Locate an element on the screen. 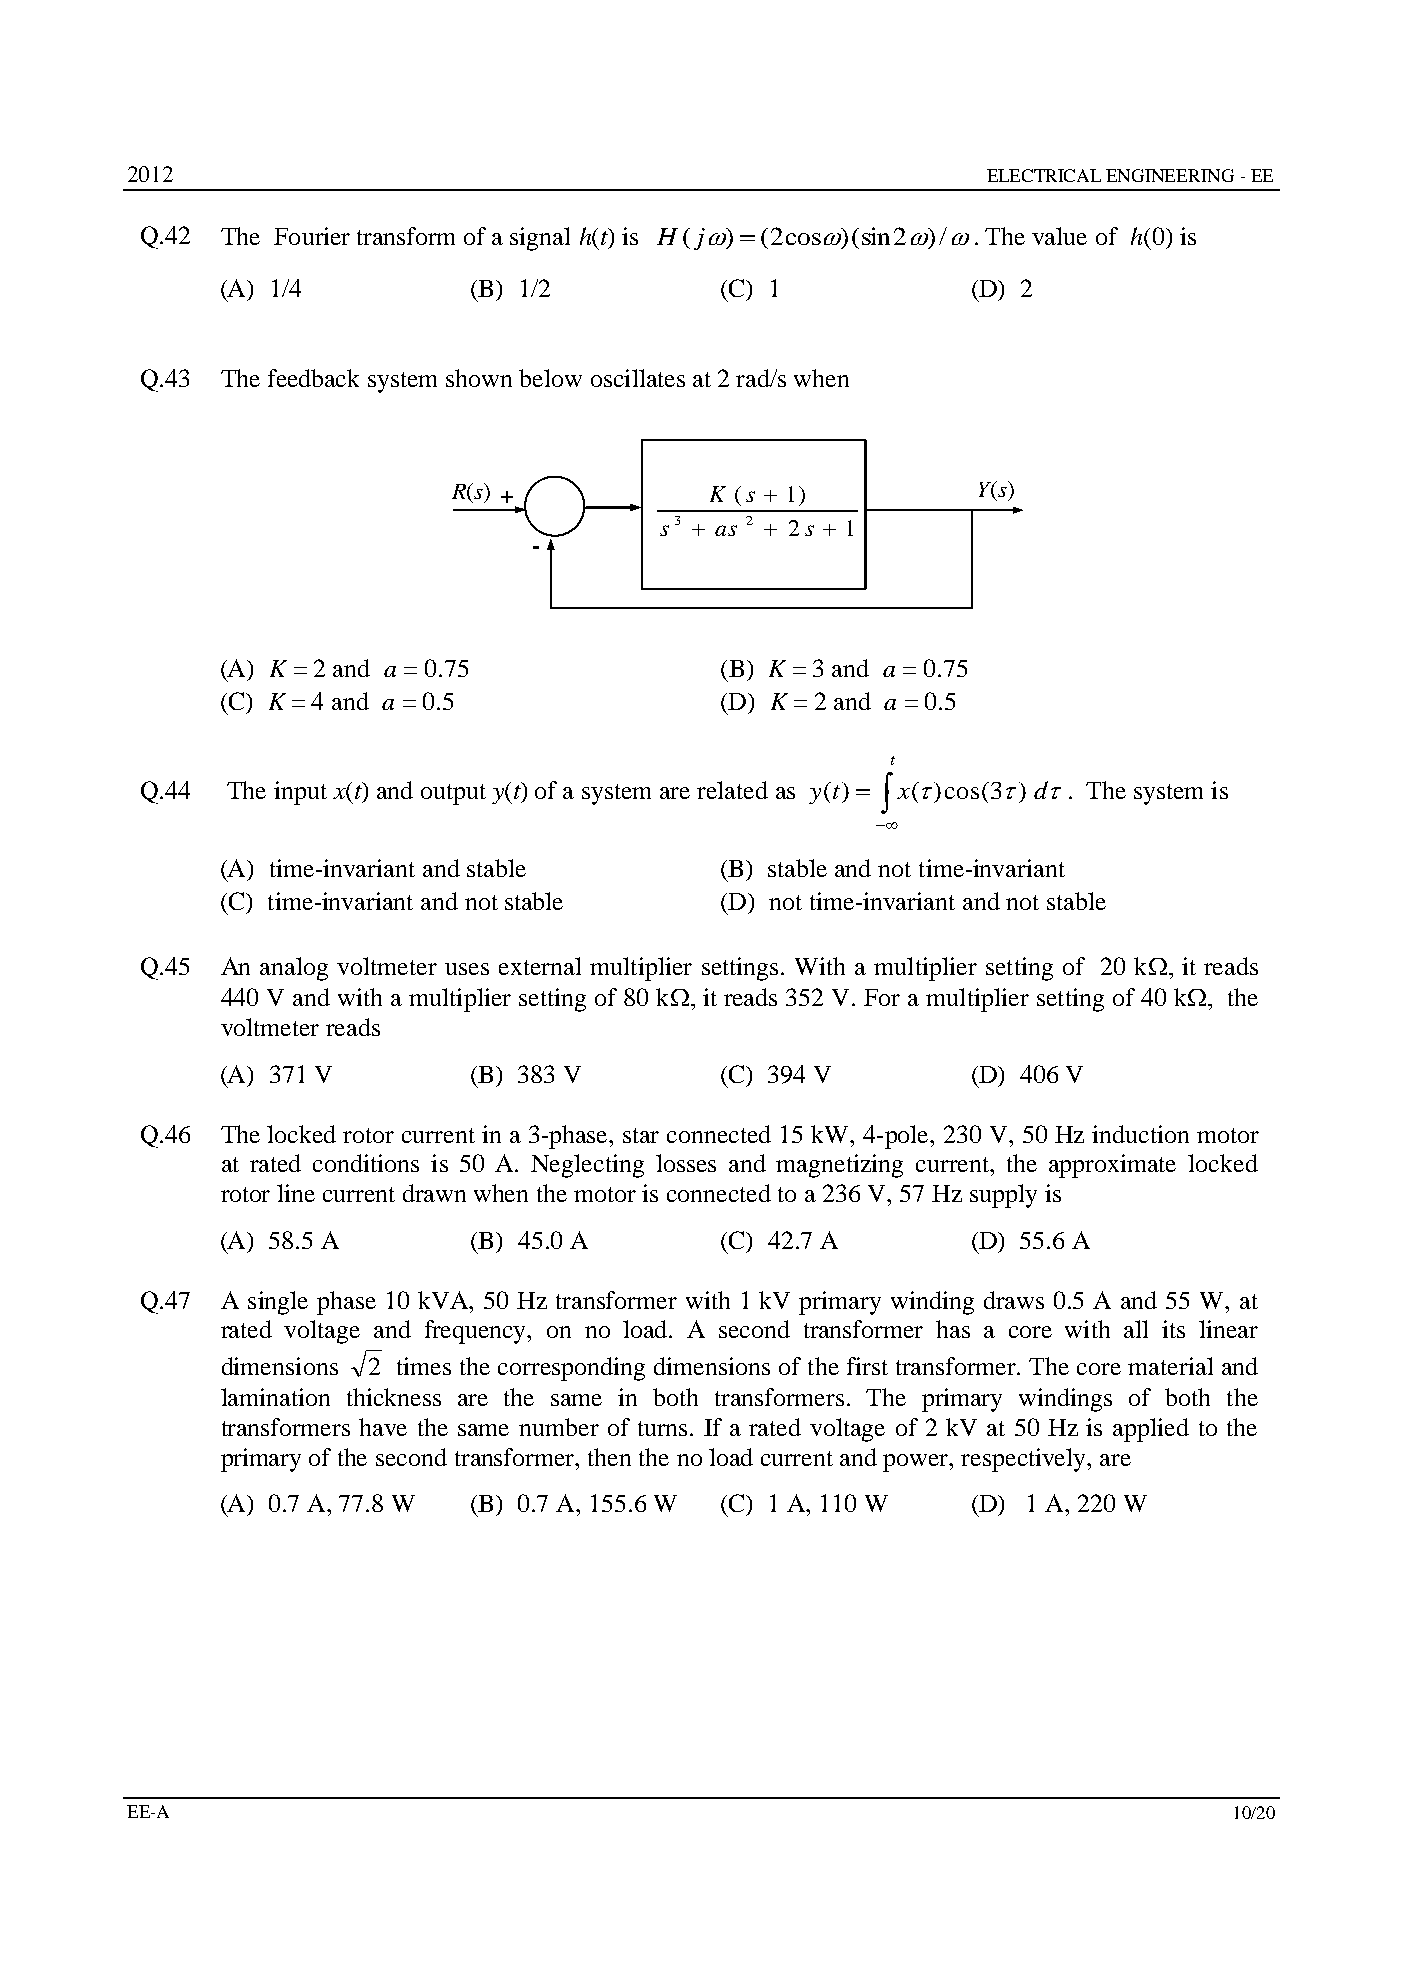 Image resolution: width=1403 pixels, height=1983 pixels. Fourier is located at coordinates (312, 236).
